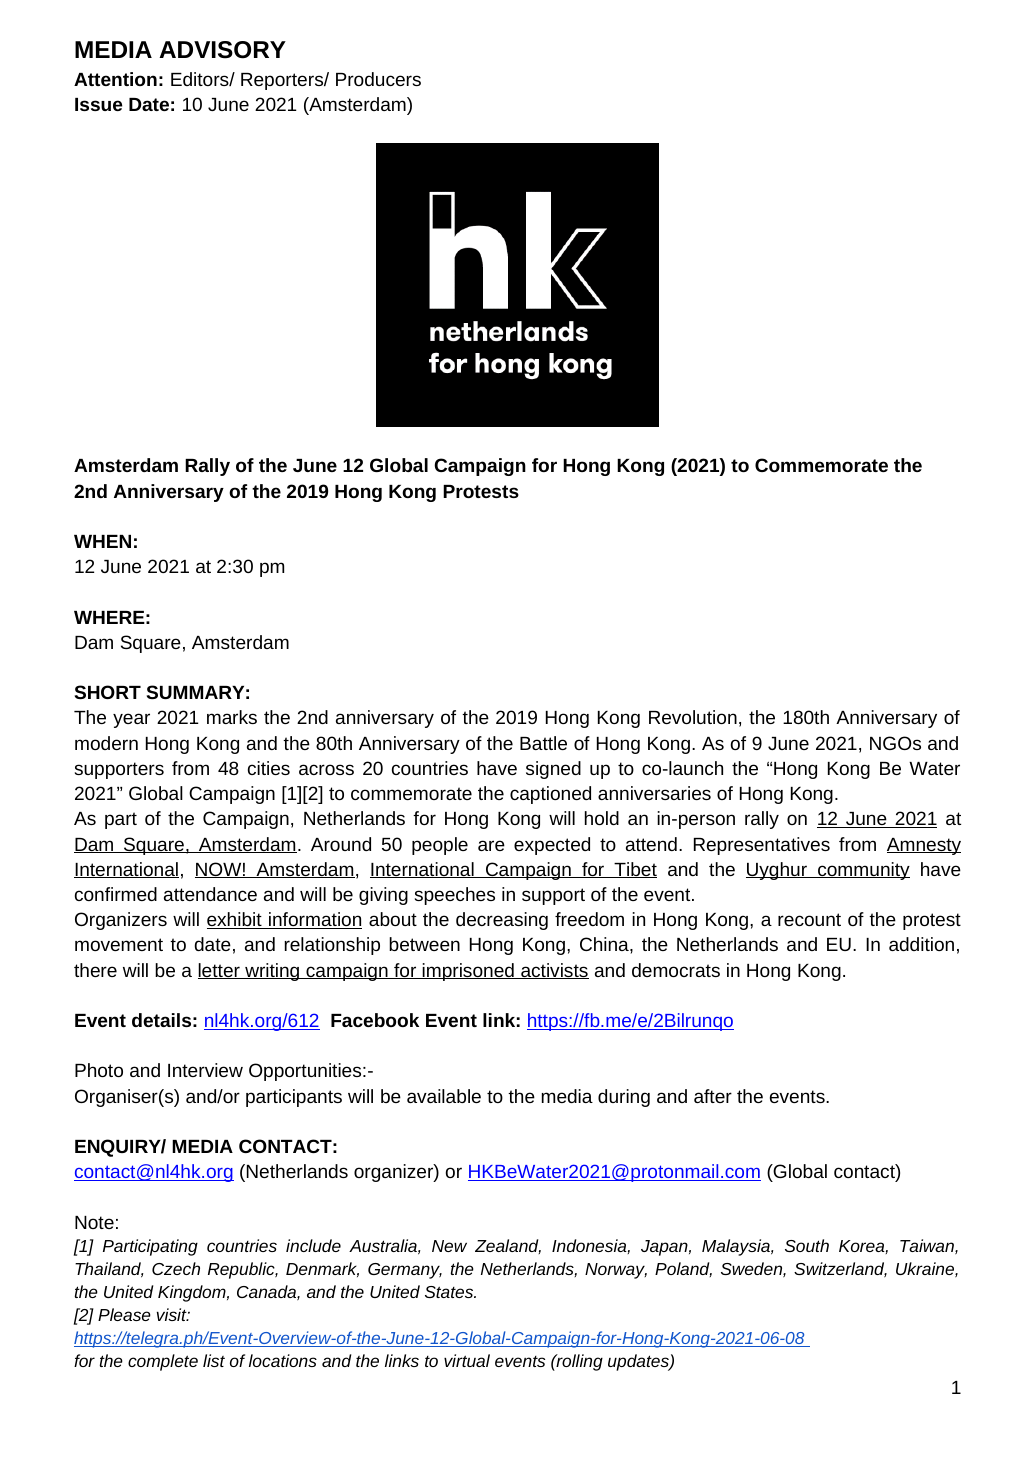 The height and width of the screenshot is (1464, 1035). What do you see at coordinates (543, 743) in the screenshot?
I see `Battle` at bounding box center [543, 743].
